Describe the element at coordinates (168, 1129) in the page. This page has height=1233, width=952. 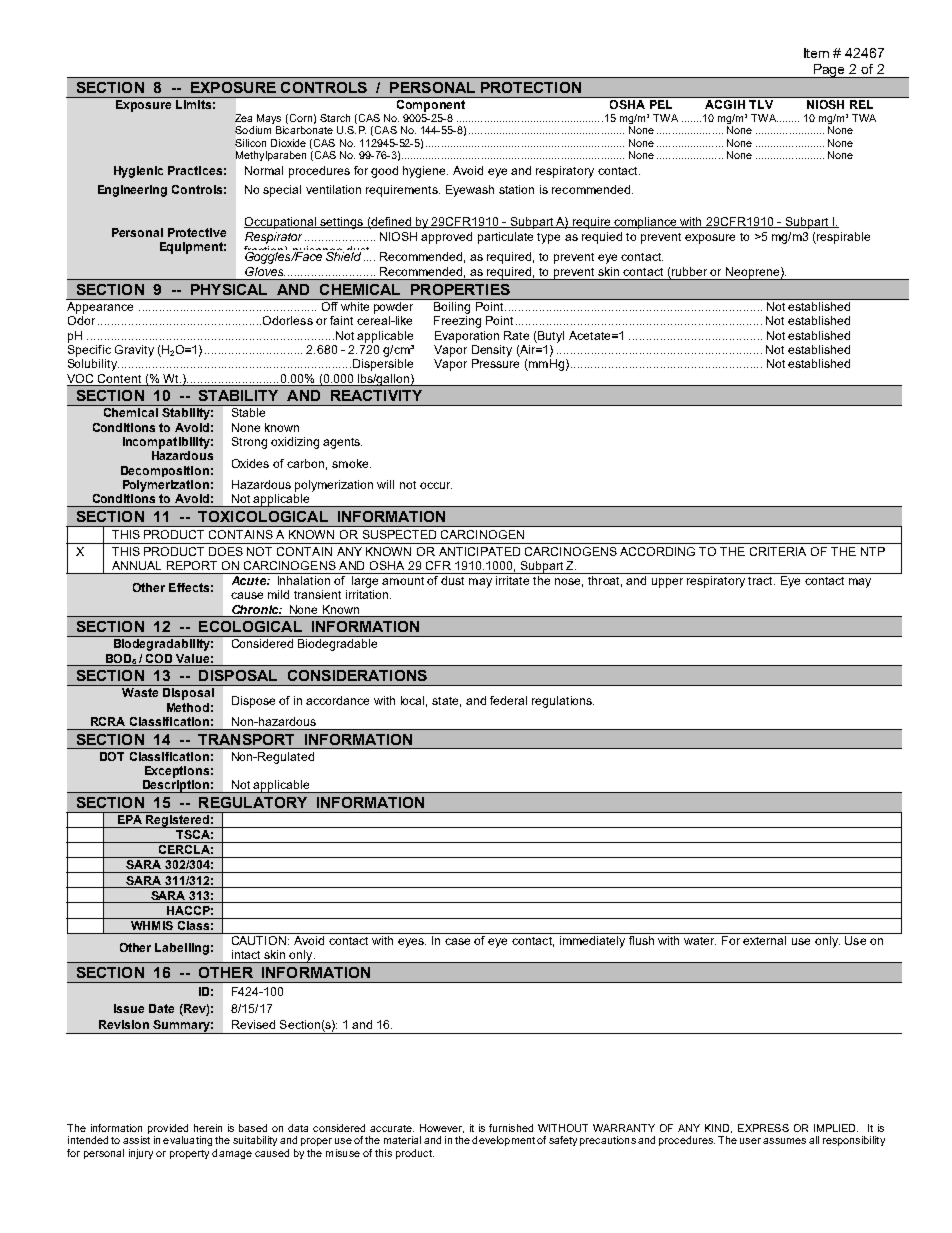
I see `provided` at that location.
